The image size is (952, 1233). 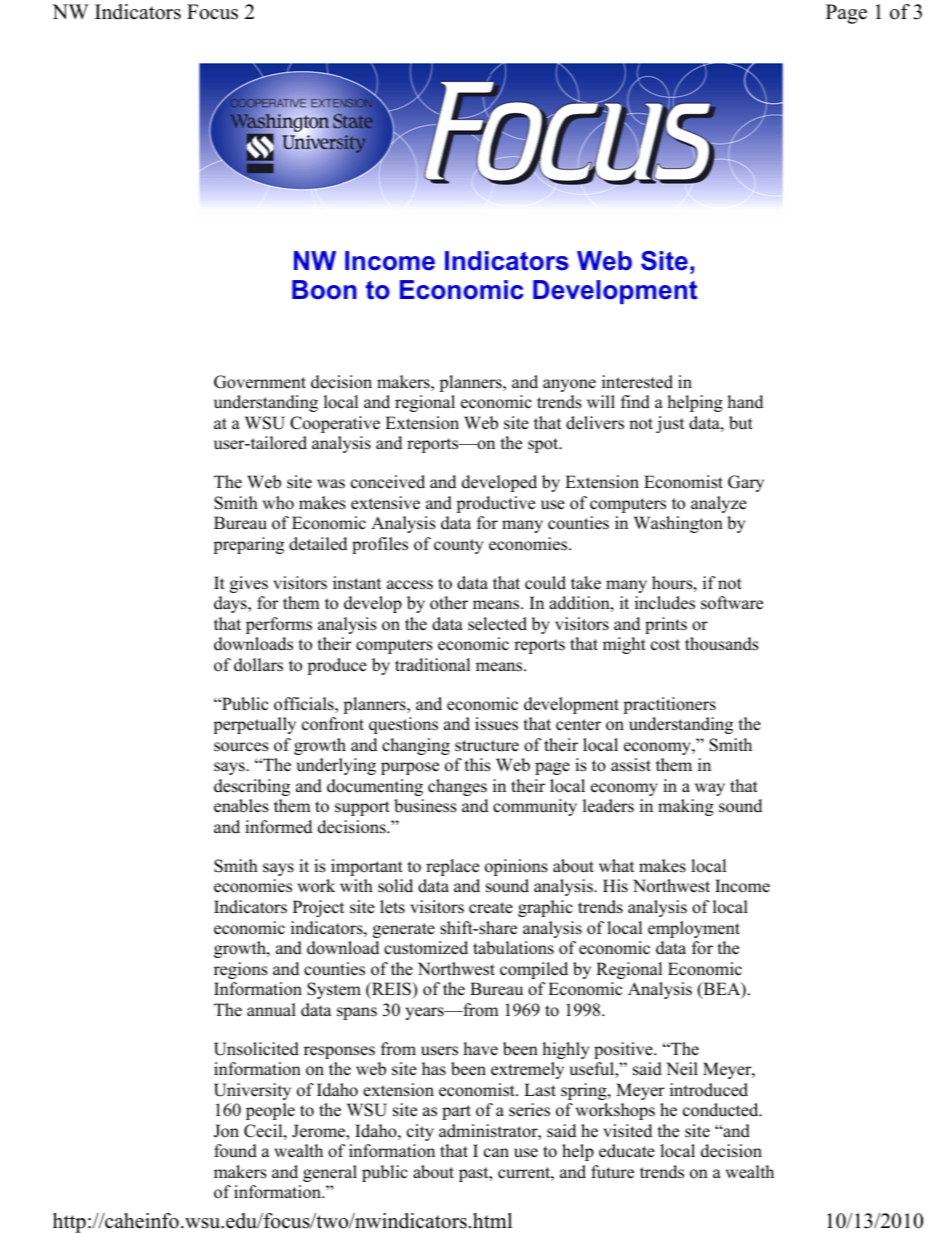 What do you see at coordinates (627, 1151) in the page?
I see `educate` at bounding box center [627, 1151].
